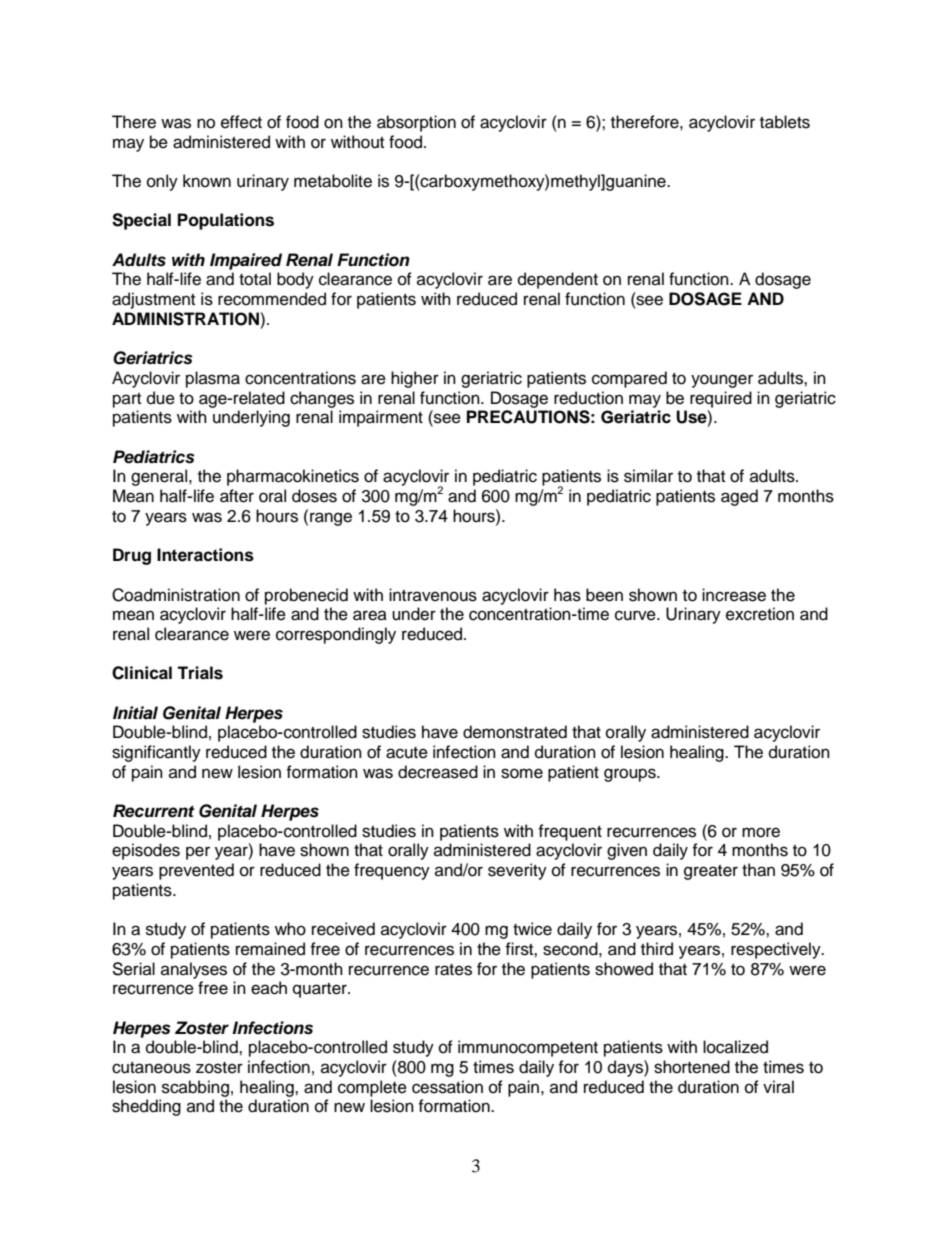 This screenshot has width=952, height=1233. What do you see at coordinates (198, 853) in the screenshot?
I see `per` at bounding box center [198, 853].
